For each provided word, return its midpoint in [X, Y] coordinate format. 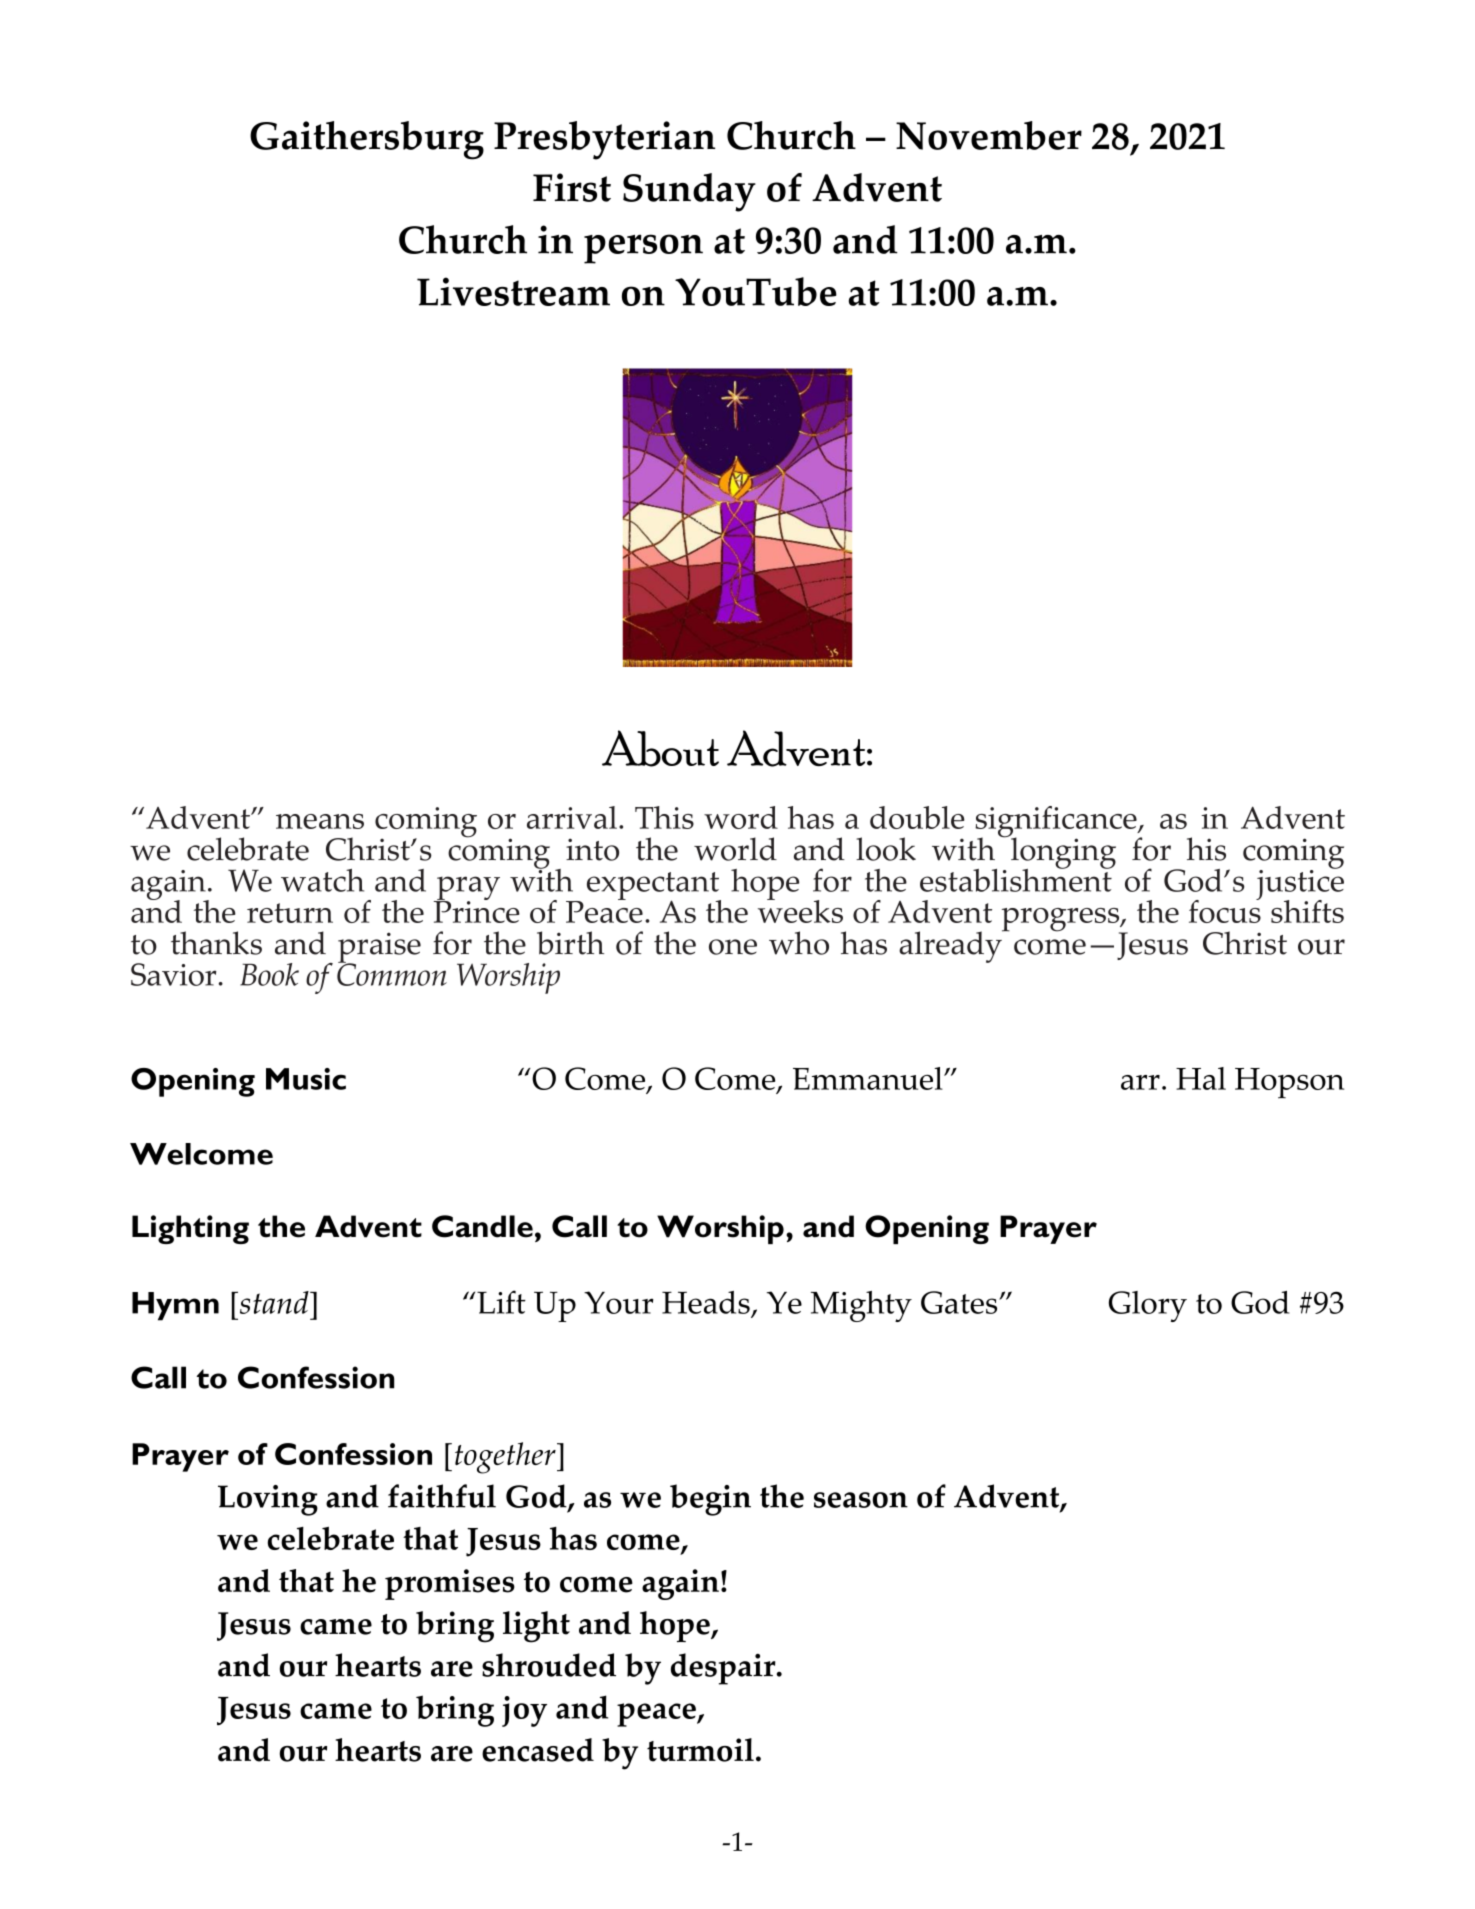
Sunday [689, 192]
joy [524, 1711]
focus [1225, 910]
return [290, 913]
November [989, 135]
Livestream [513, 291]
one [733, 947]
